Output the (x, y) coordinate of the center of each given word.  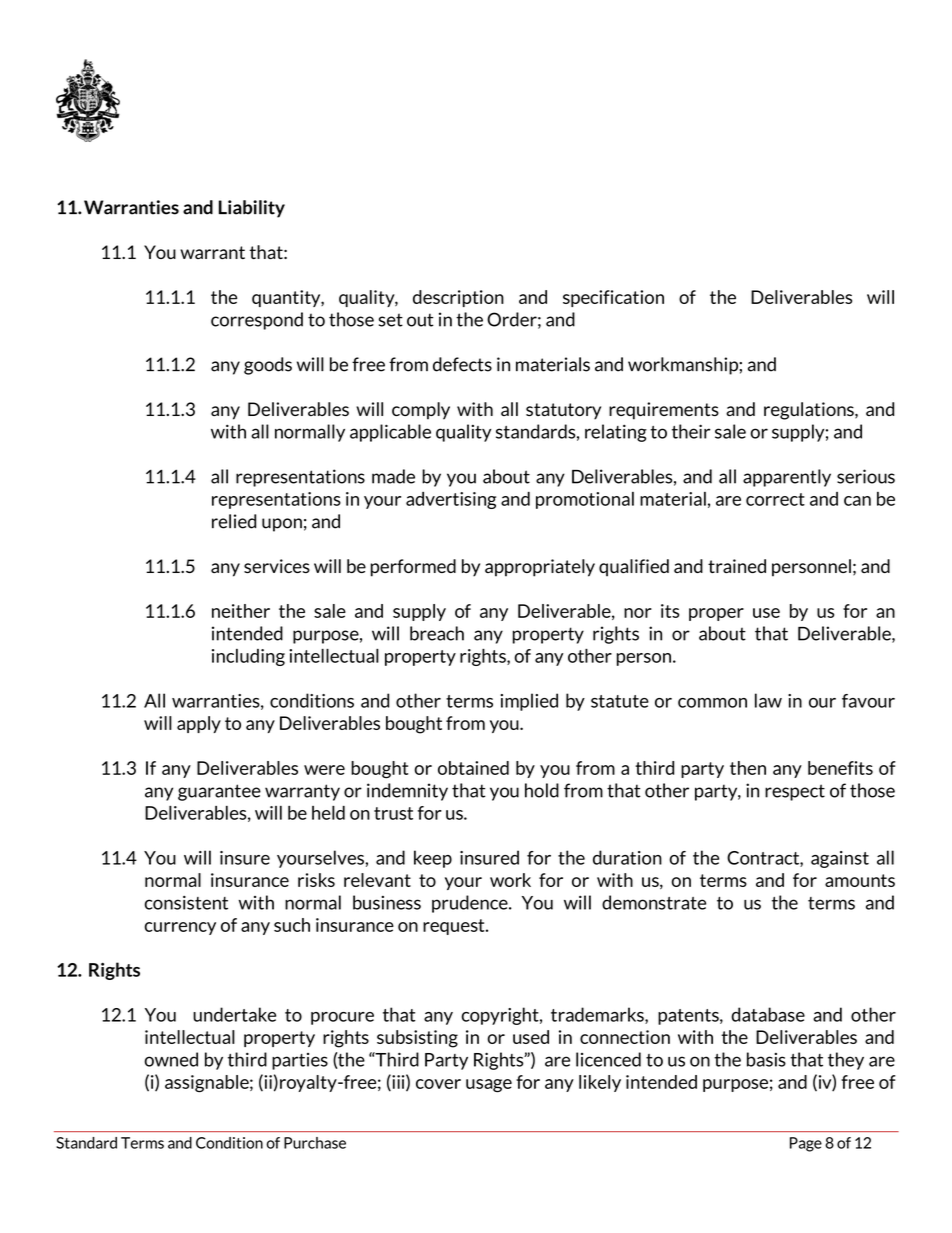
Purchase (315, 1143)
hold (542, 790)
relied (234, 521)
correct (775, 499)
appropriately (540, 568)
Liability (252, 209)
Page (806, 1144)
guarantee (219, 792)
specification (613, 298)
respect (795, 792)
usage (489, 1086)
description (458, 298)
